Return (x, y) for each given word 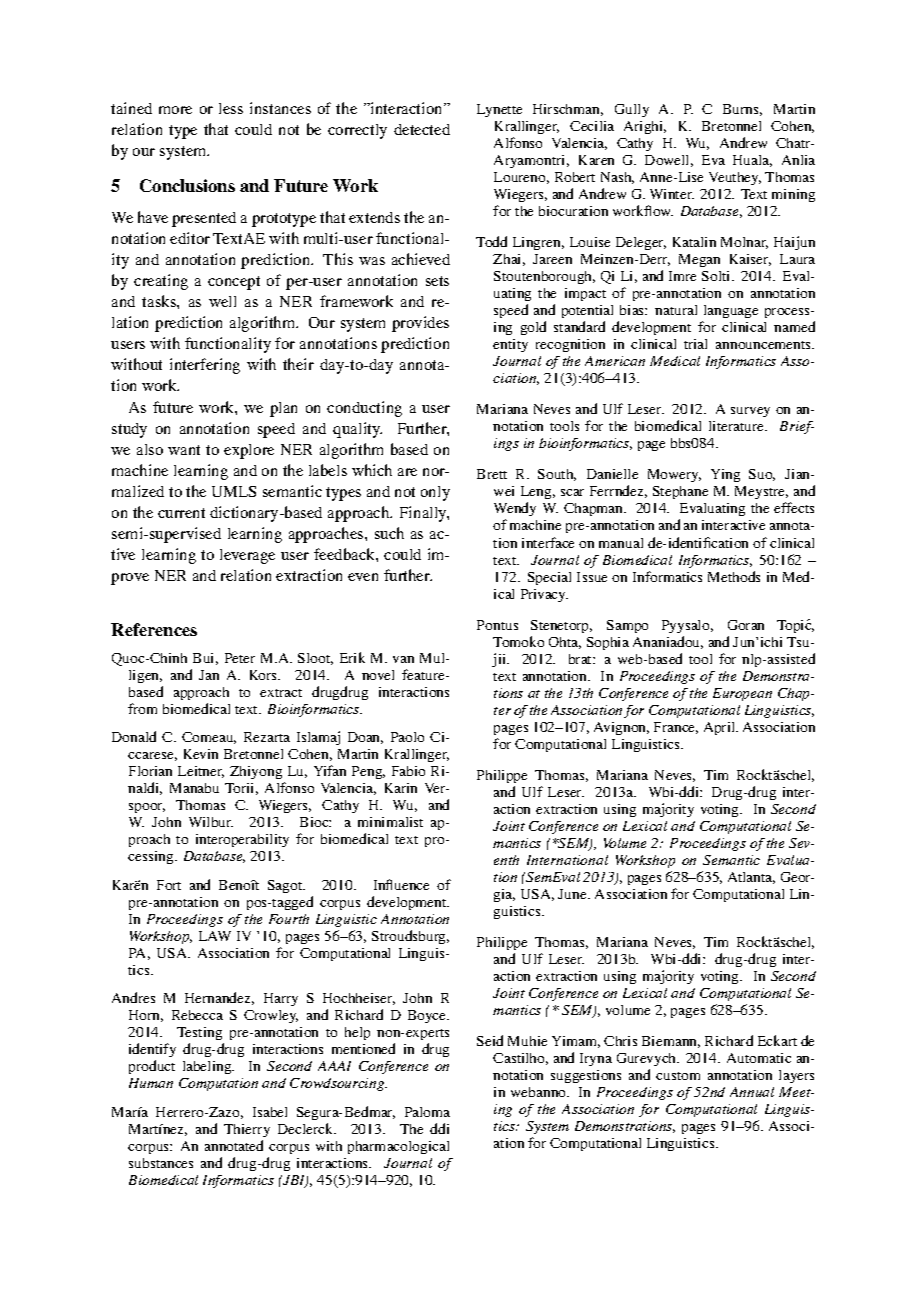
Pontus (497, 625)
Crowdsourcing (338, 1084)
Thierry (247, 1130)
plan (283, 409)
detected (422, 129)
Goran (746, 625)
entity (510, 345)
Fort (169, 885)
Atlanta (751, 878)
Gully (632, 110)
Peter (240, 658)
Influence (401, 884)
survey (750, 412)
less (231, 108)
